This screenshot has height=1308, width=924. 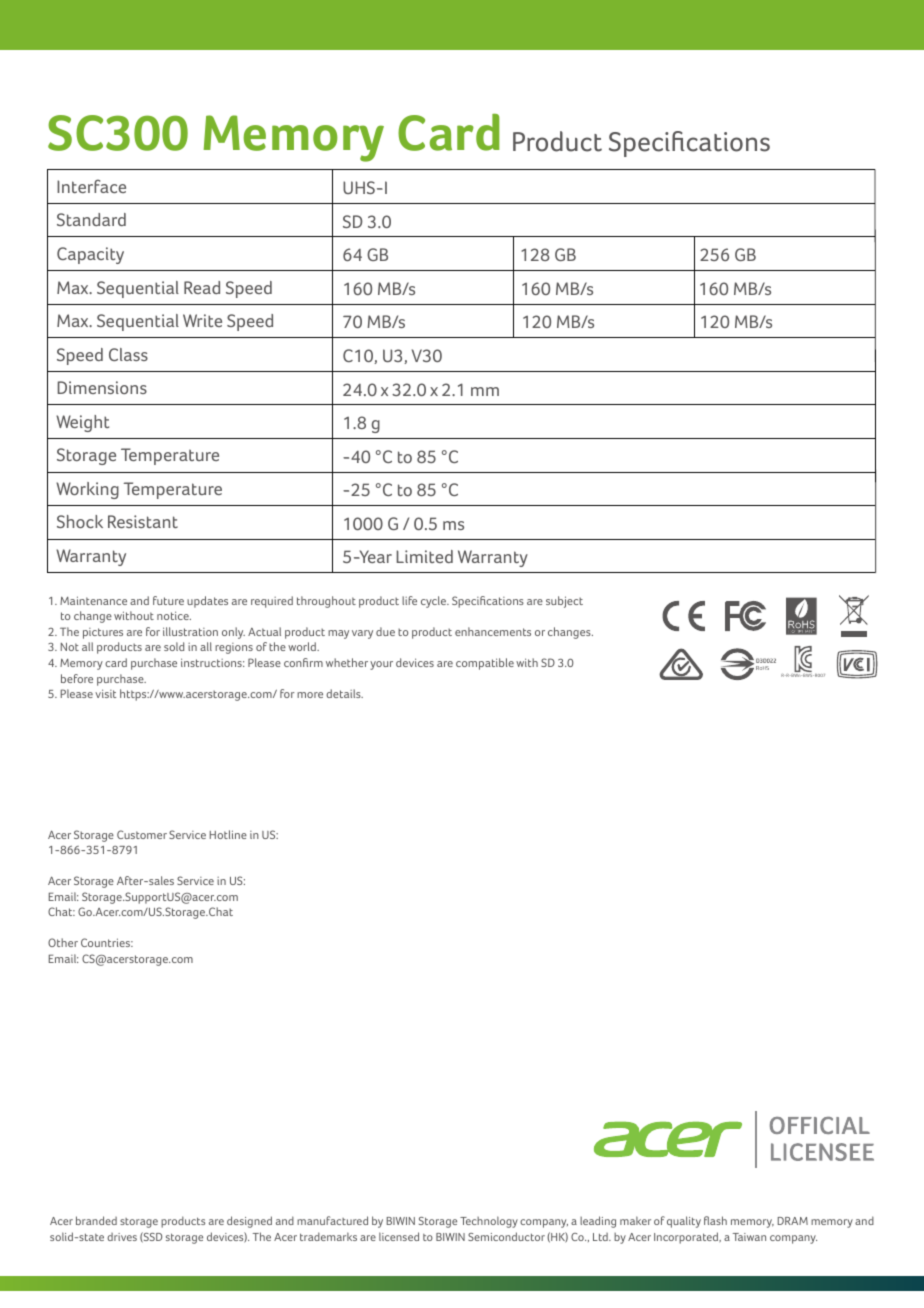 I want to click on licensed, so click(x=399, y=1236).
